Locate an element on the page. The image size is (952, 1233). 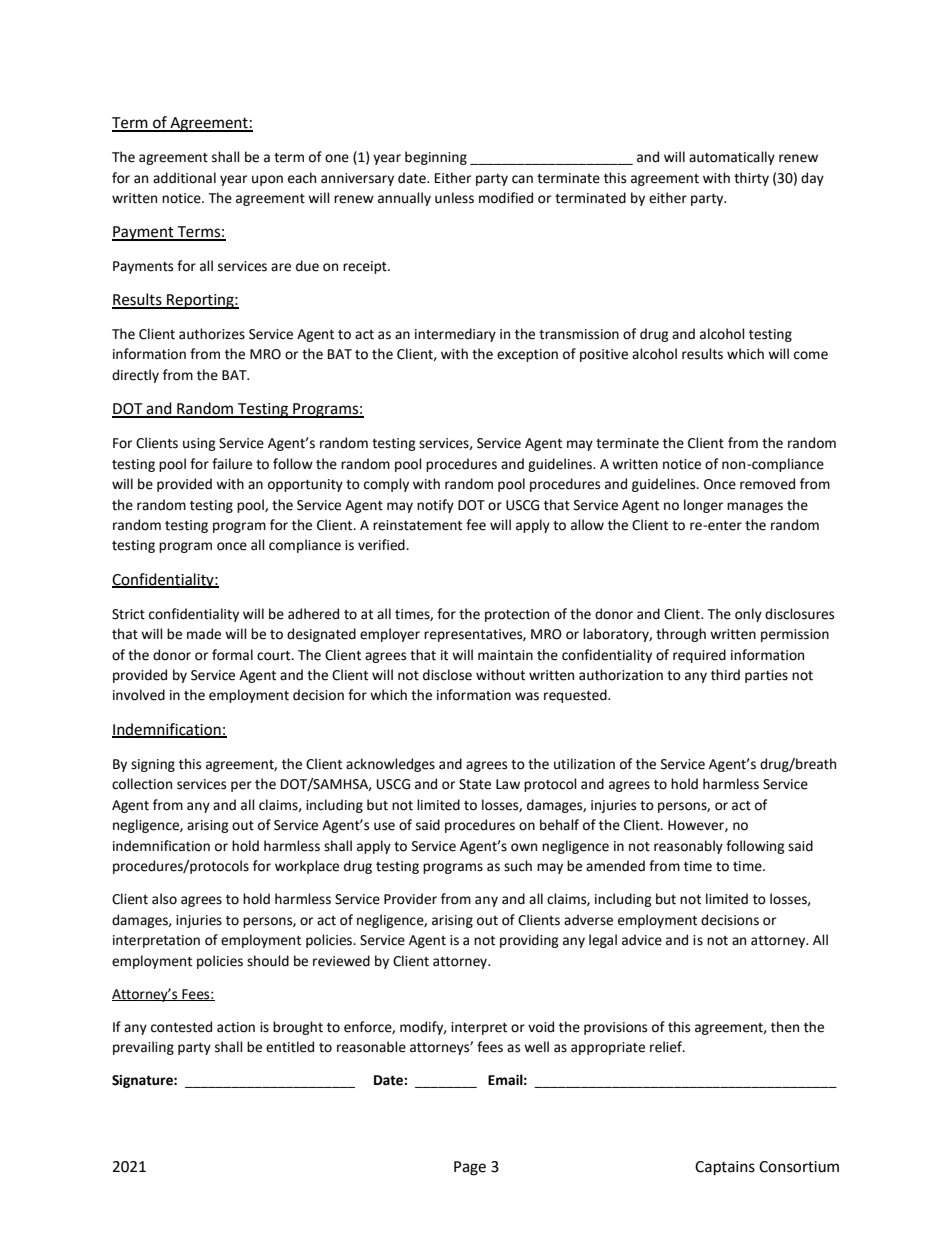
formal is located at coordinates (232, 655).
